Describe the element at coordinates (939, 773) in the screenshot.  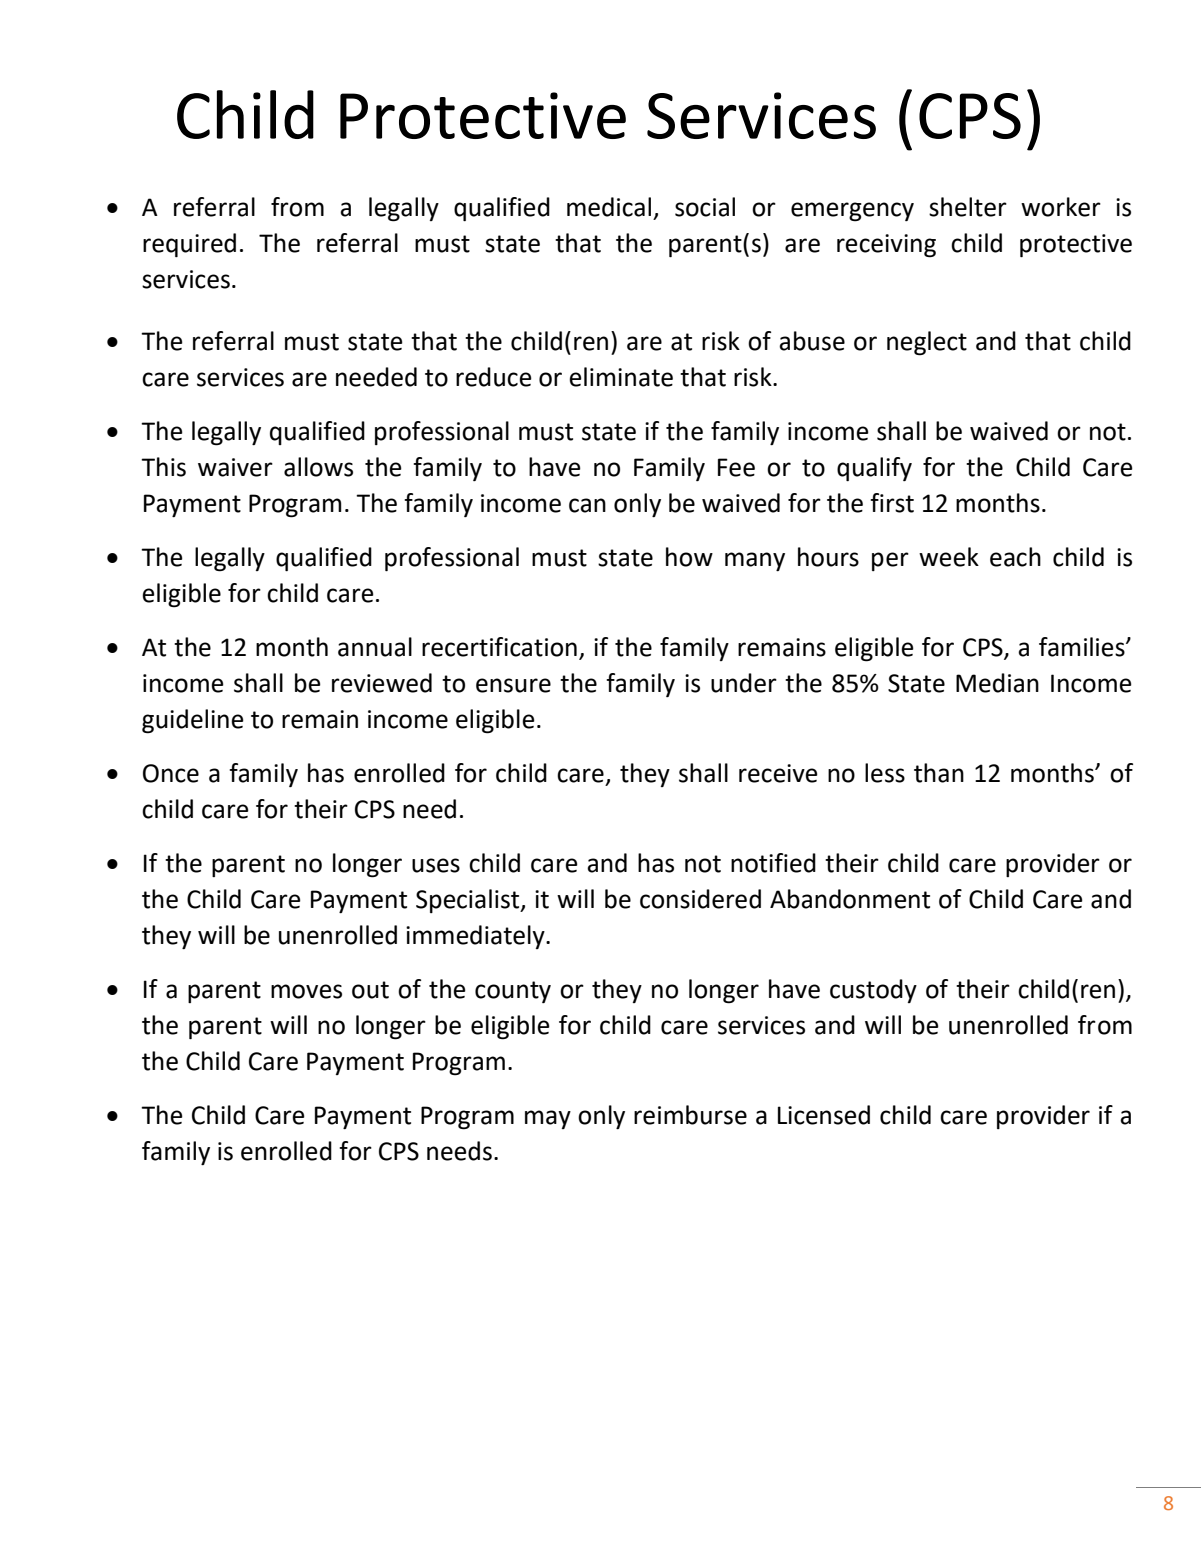
I see `than` at that location.
